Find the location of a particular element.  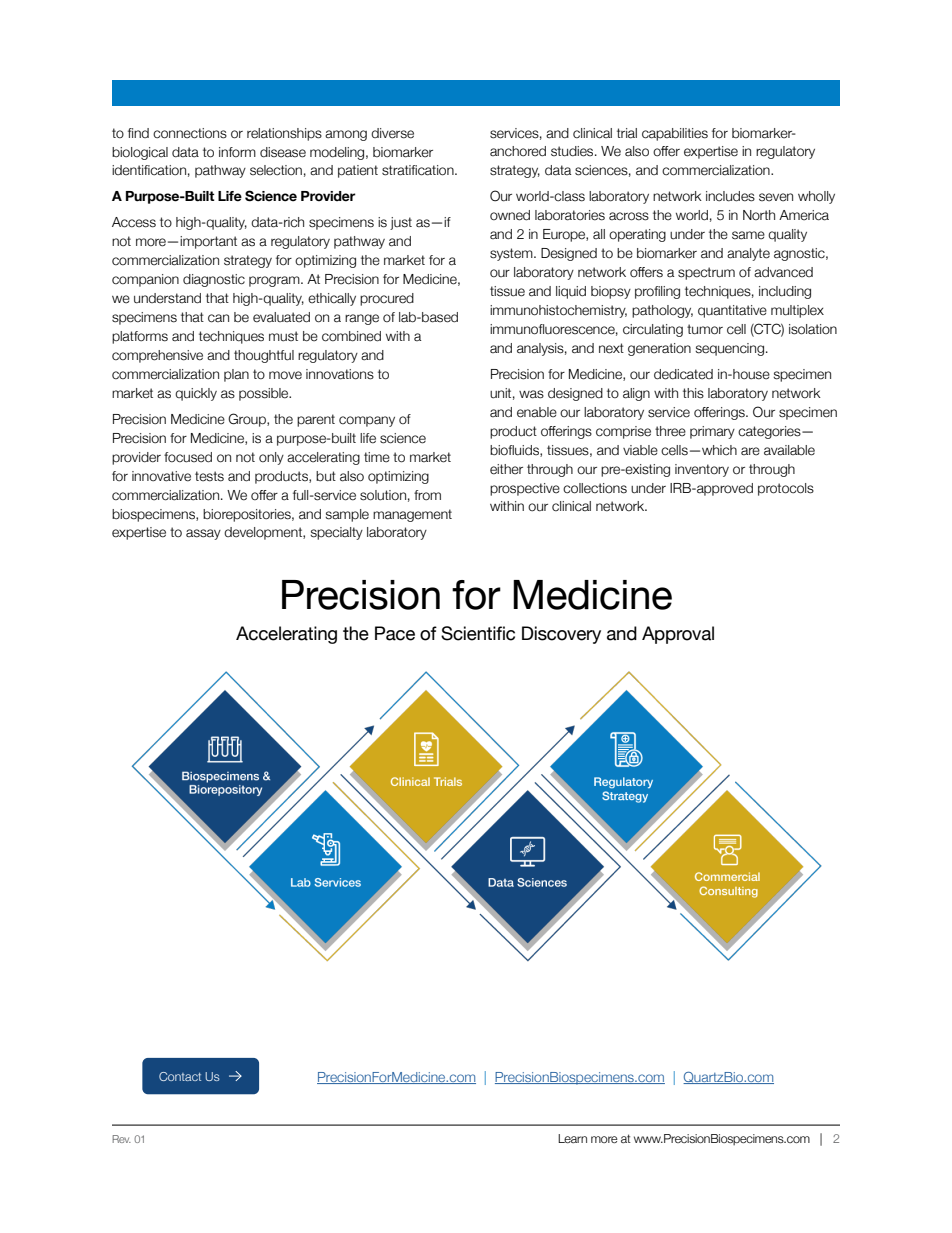

inform is located at coordinates (237, 152).
